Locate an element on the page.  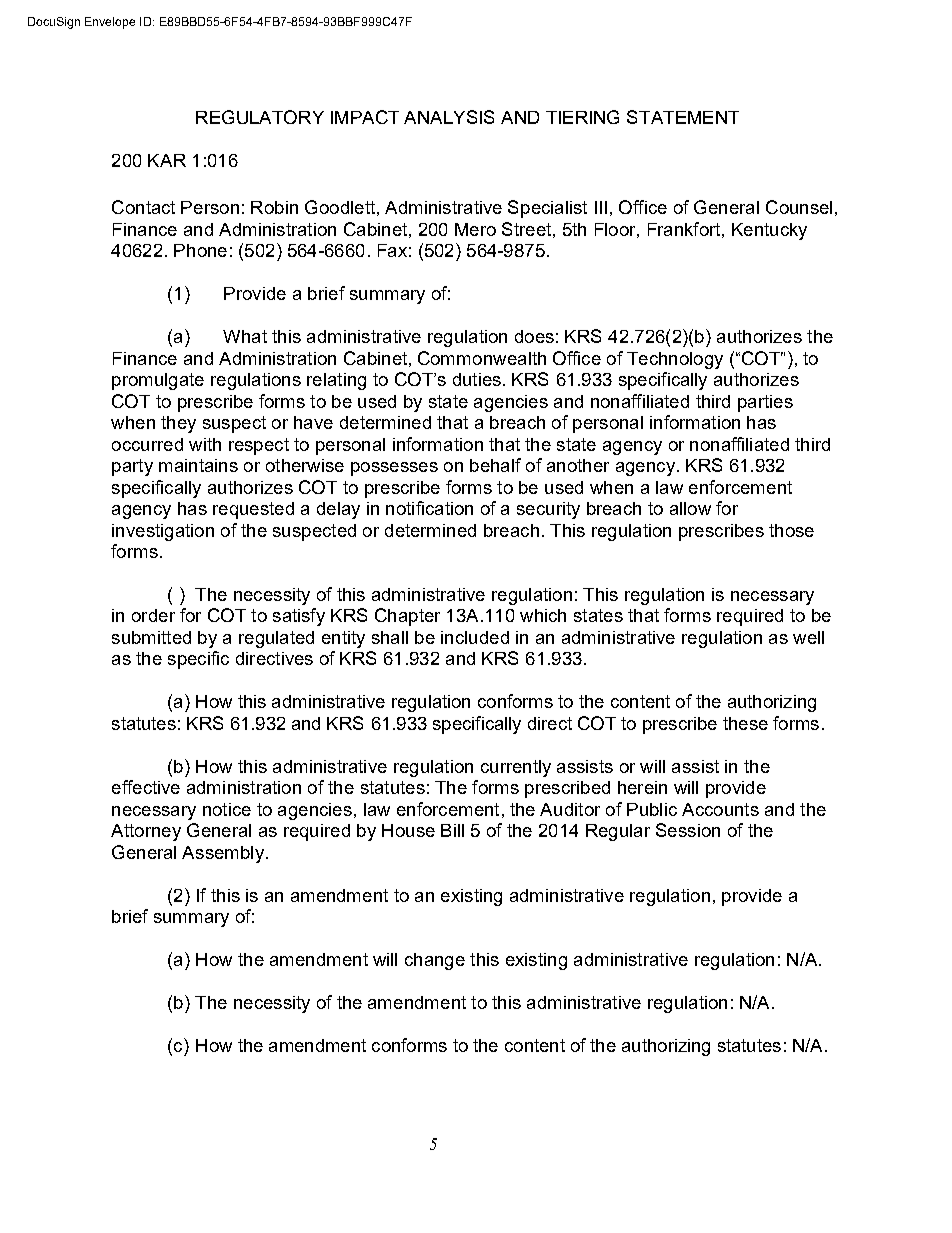
investigation is located at coordinates (163, 532).
